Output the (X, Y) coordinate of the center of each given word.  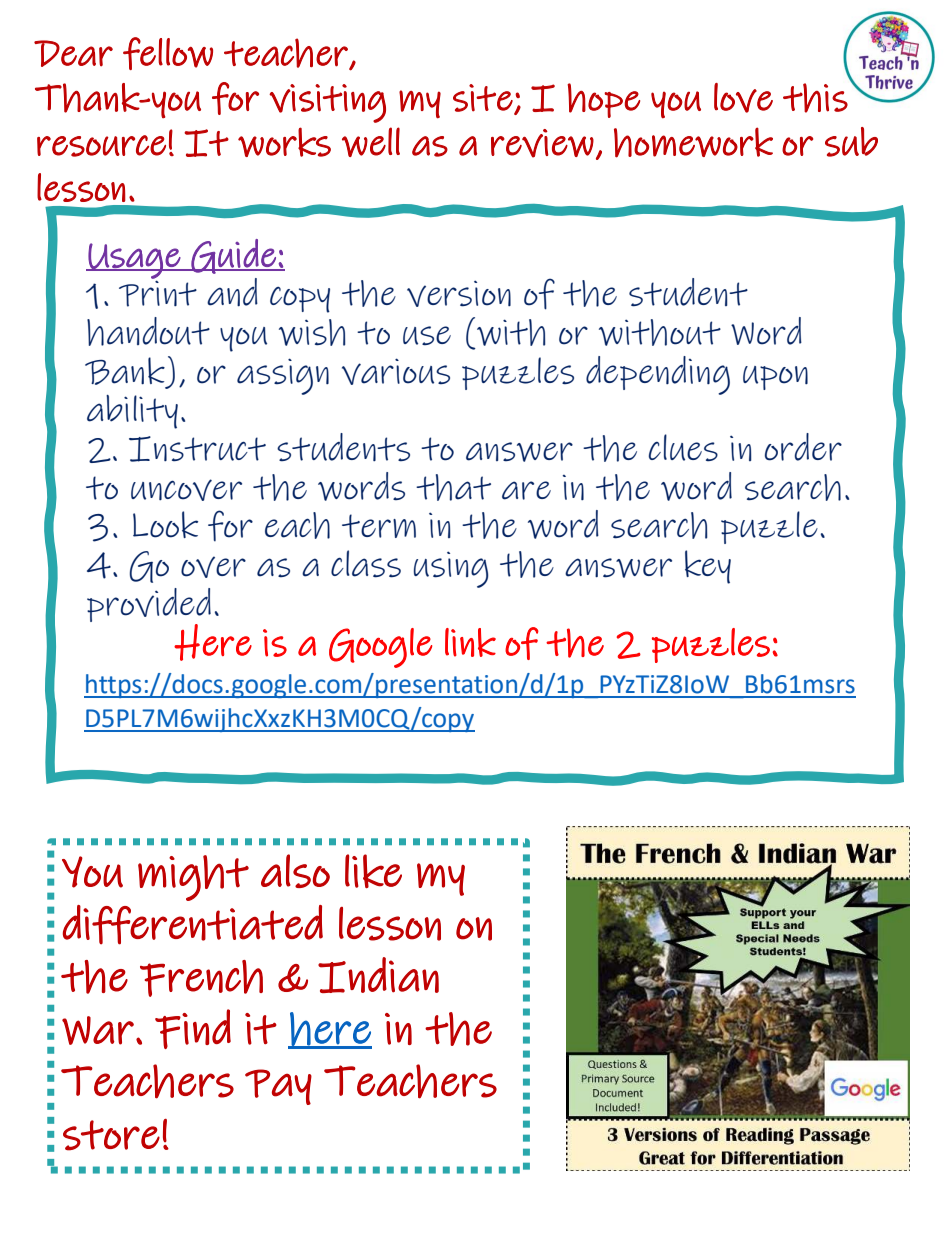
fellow (168, 53)
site (484, 99)
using (451, 569)
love (743, 98)
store (111, 1135)
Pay (278, 1087)
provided (149, 605)
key (708, 567)
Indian (378, 975)
